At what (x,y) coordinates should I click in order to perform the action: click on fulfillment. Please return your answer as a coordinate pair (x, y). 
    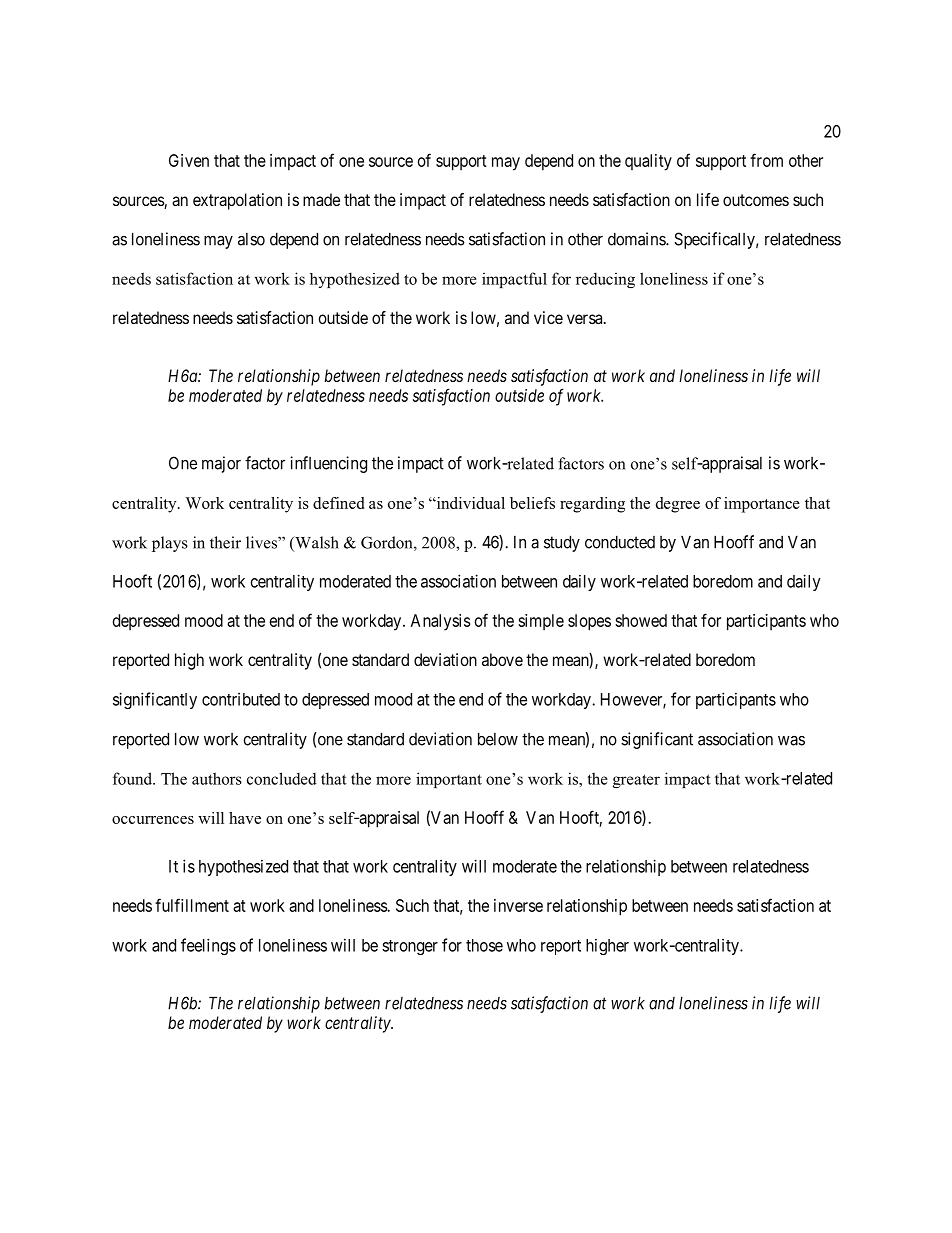
    Looking at the image, I should click on (192, 905).
